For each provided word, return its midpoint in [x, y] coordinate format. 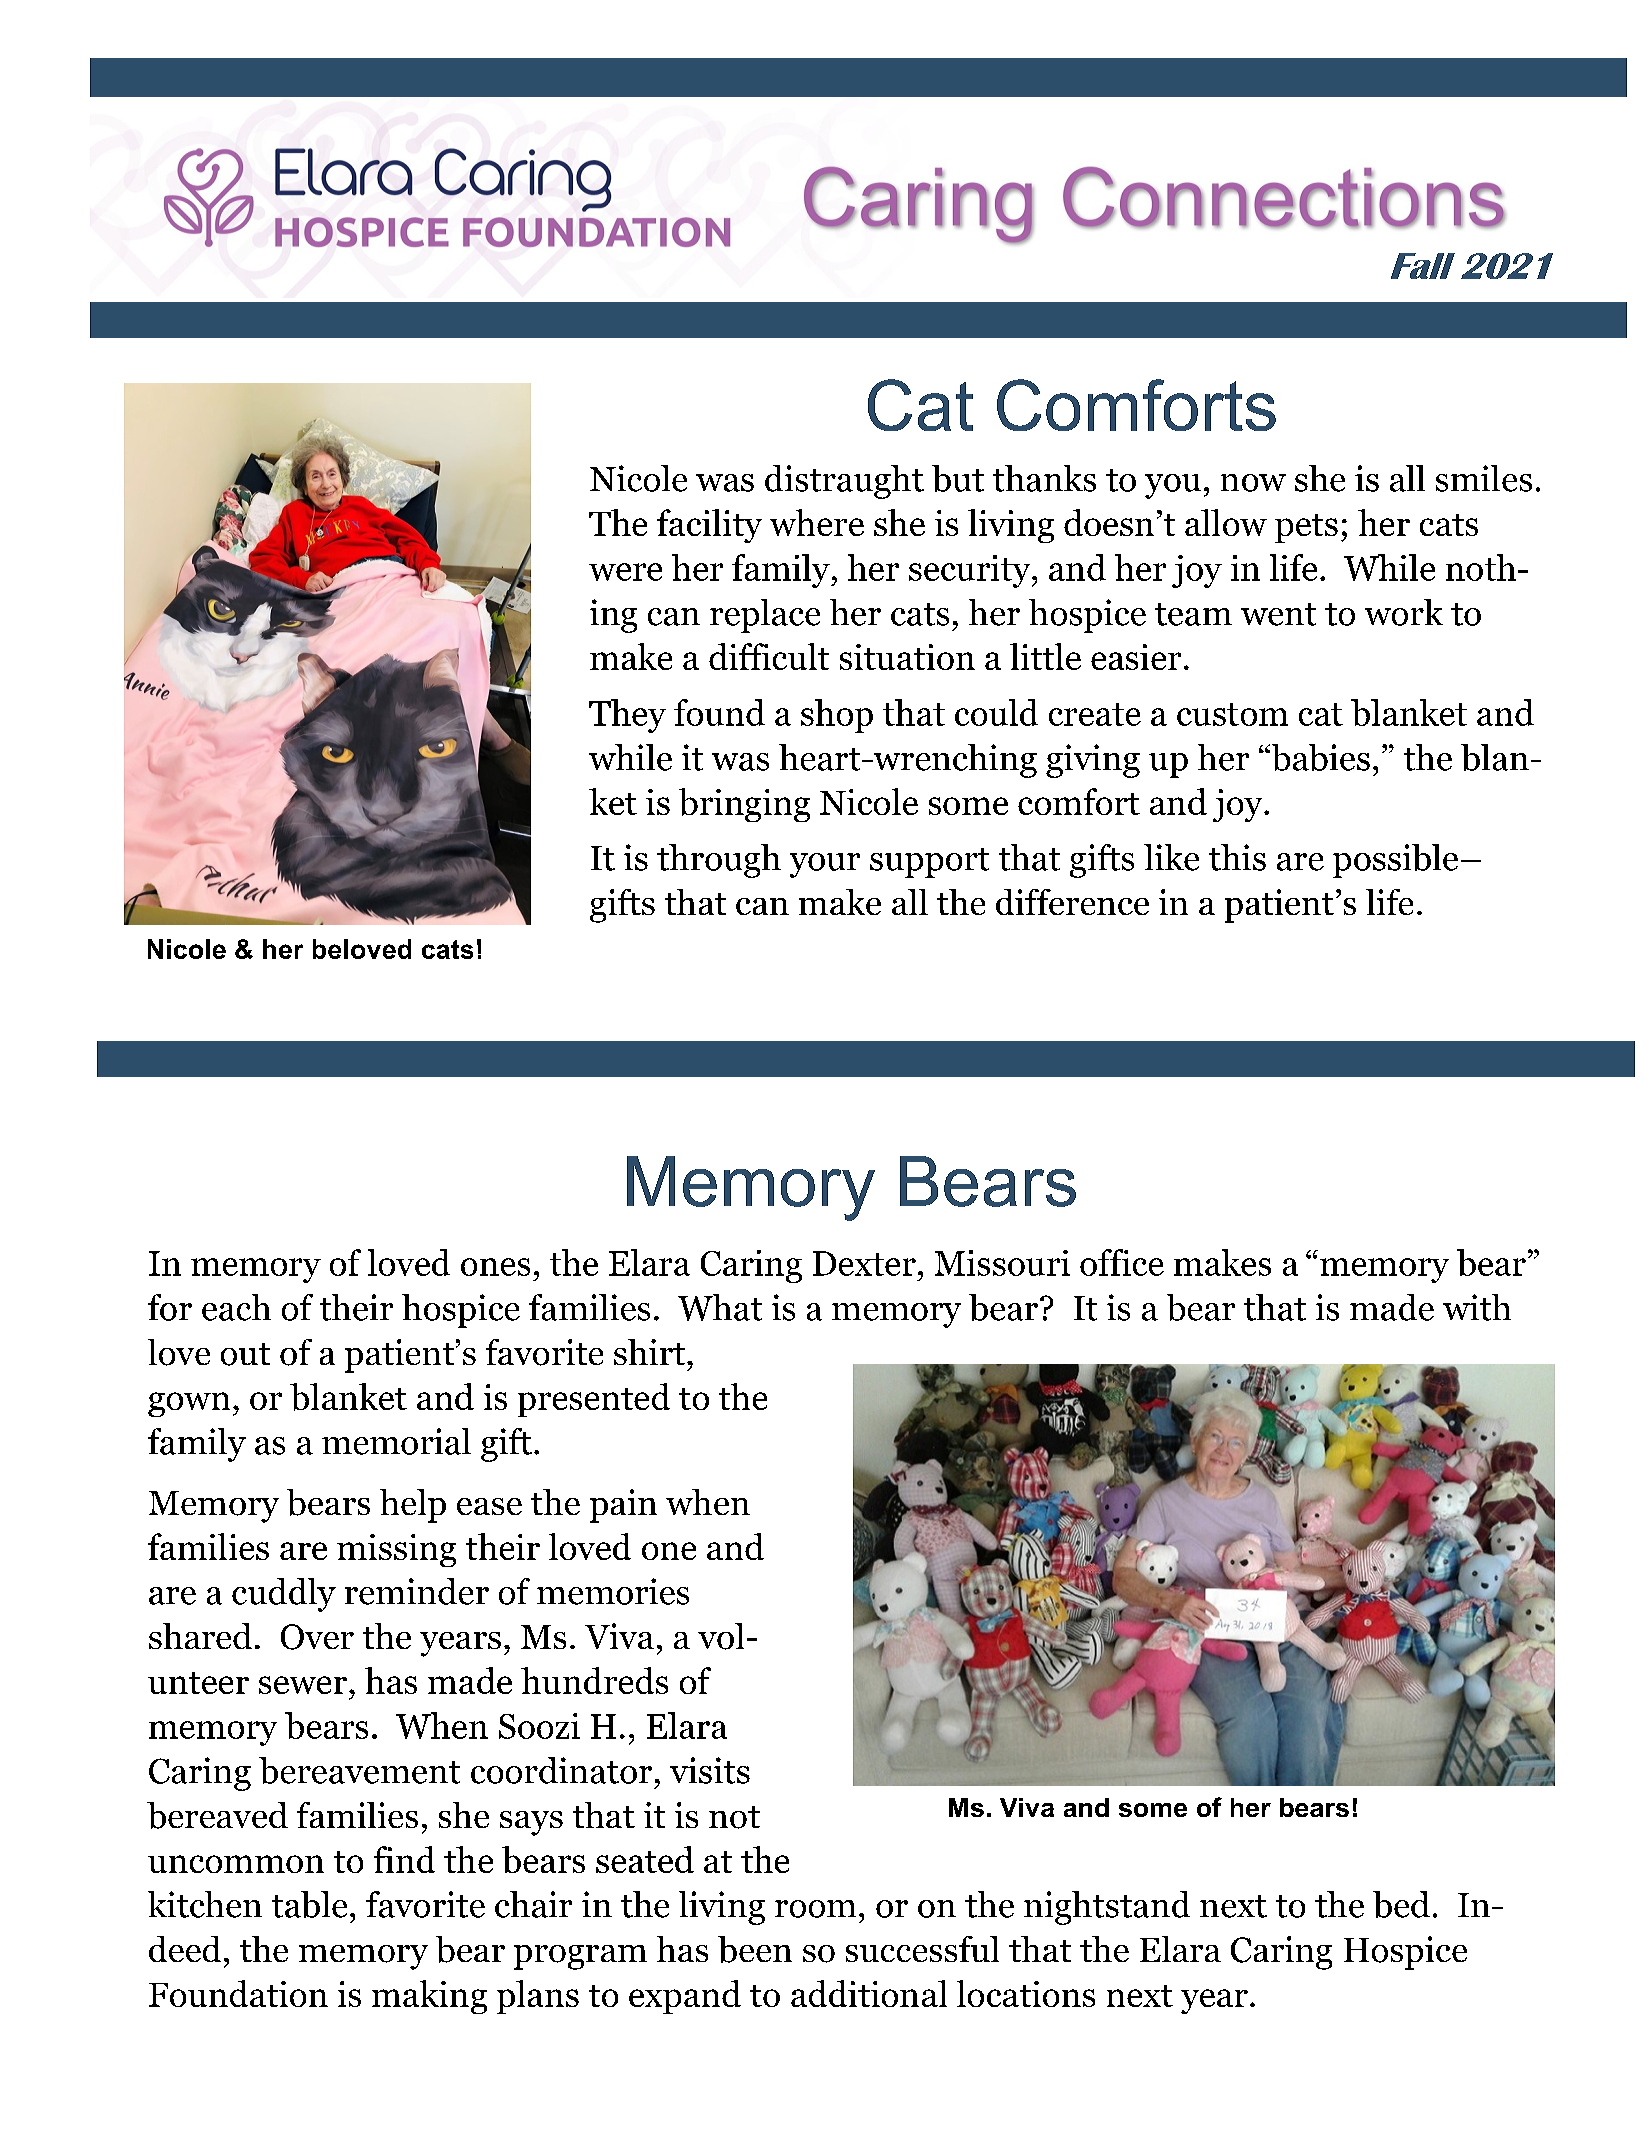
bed [1401, 1904]
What [720, 1307]
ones [495, 1267]
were [625, 572]
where [817, 522]
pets [1306, 528]
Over [317, 1637]
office [1122, 1262]
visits [710, 1770]
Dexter [864, 1263]
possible [1395, 861]
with [1477, 1307]
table [309, 1904]
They [627, 716]
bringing [744, 805]
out [245, 1354]
